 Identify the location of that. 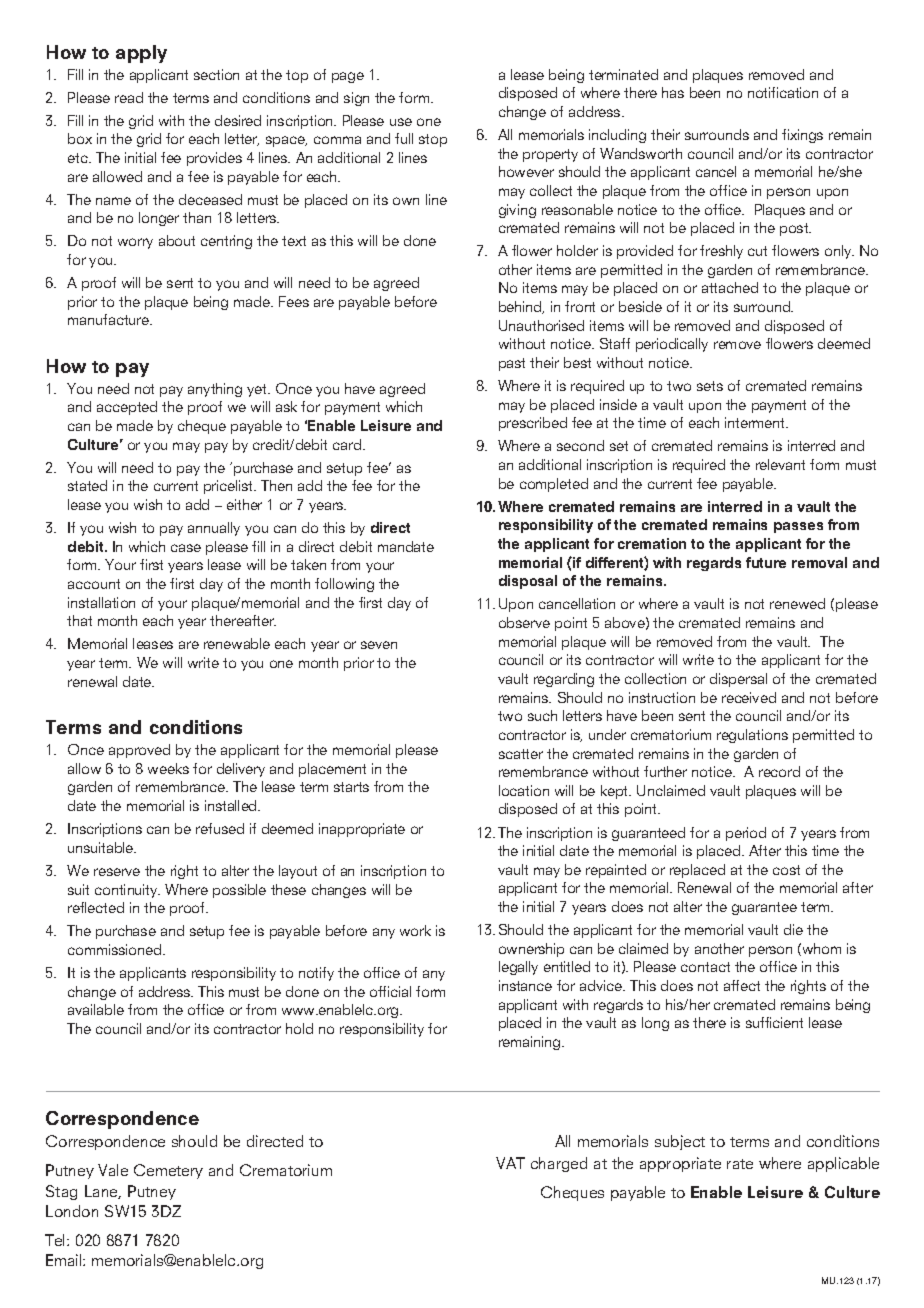
(79, 620).
